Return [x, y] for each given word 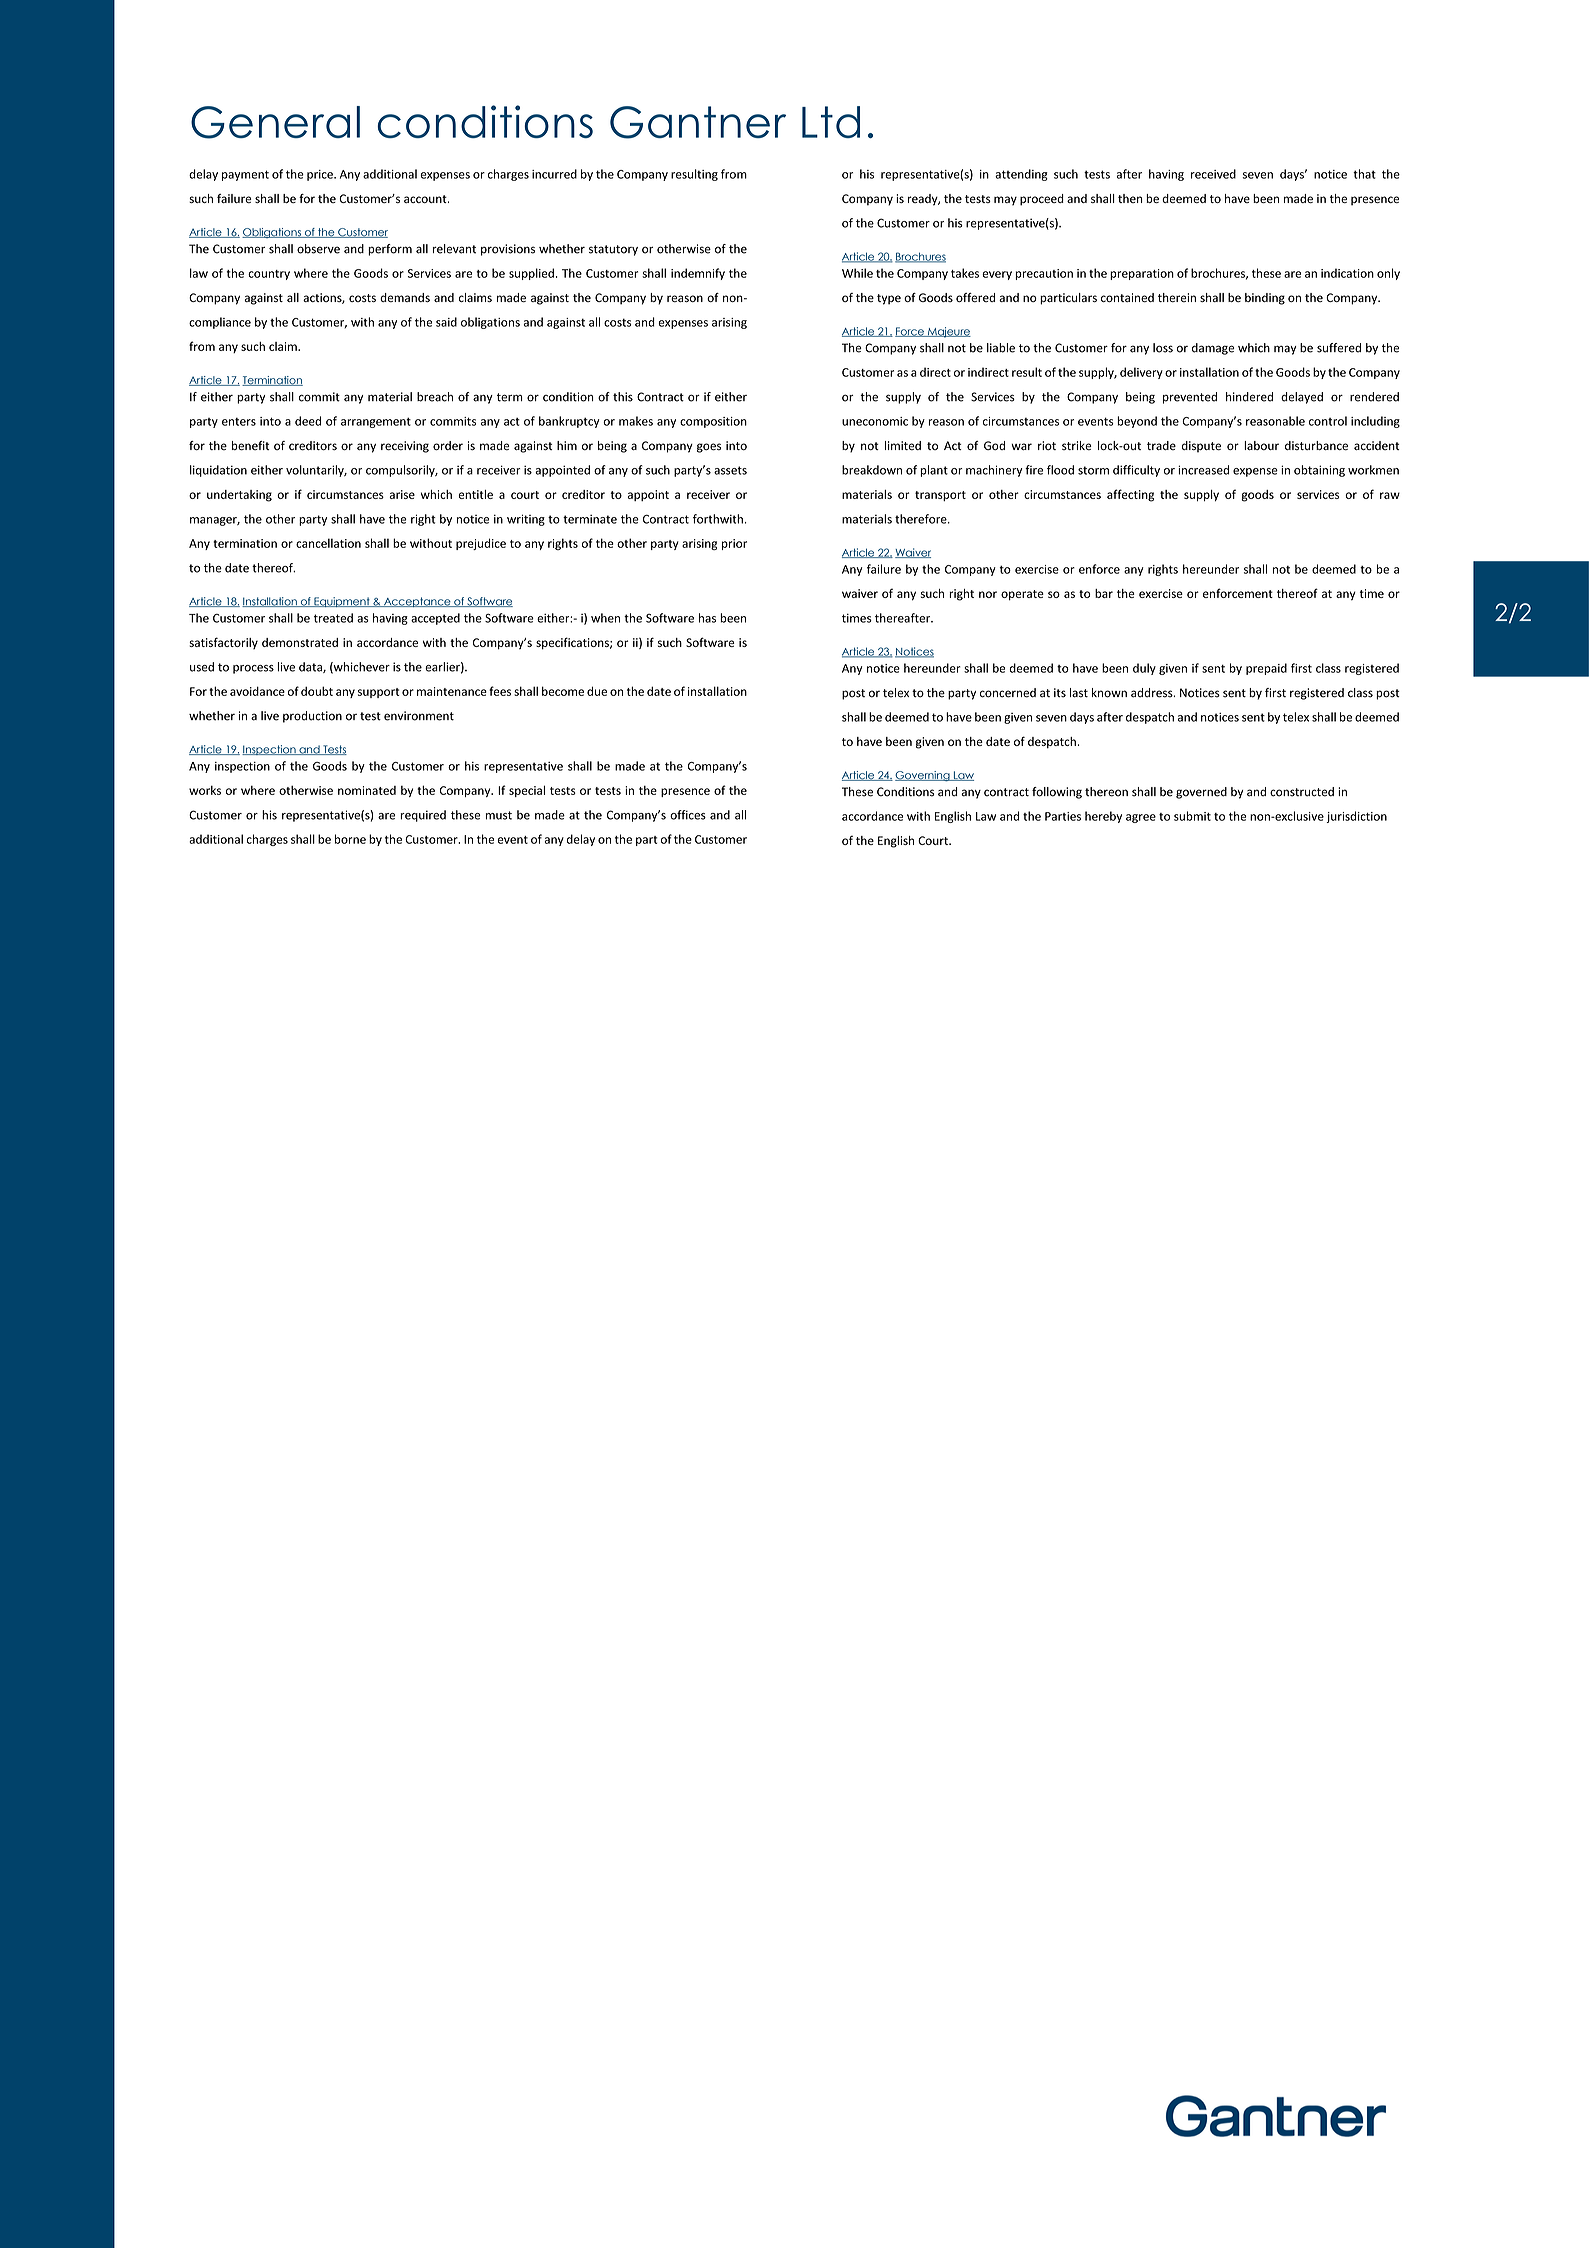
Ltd [831, 122]
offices [688, 815]
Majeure [948, 332]
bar [1104, 593]
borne [350, 839]
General [275, 122]
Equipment [342, 602]
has [707, 618]
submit [1192, 816]
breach [435, 397]
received [1213, 174]
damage [1213, 349]
